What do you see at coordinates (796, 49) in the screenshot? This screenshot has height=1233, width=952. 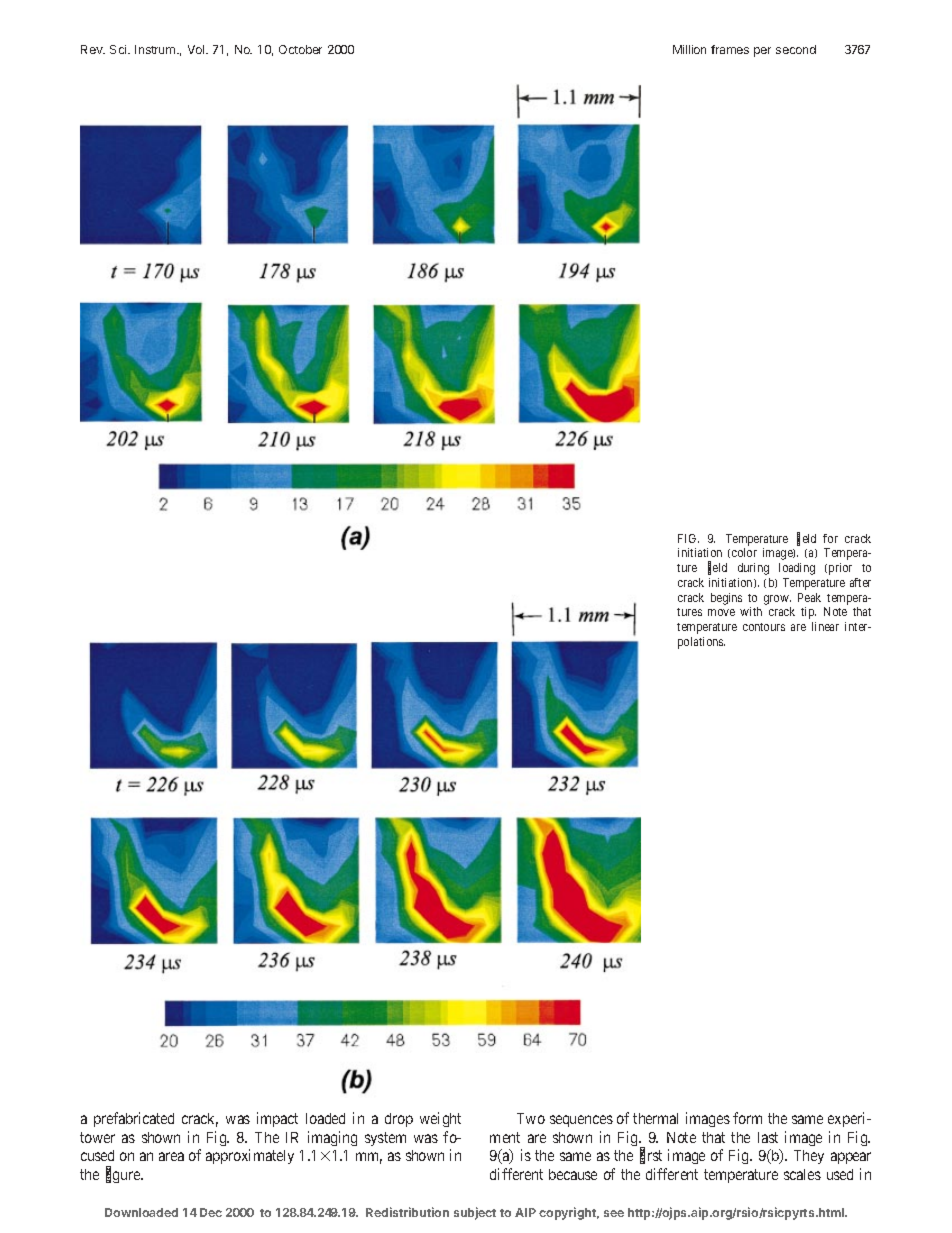 I see `second` at bounding box center [796, 49].
